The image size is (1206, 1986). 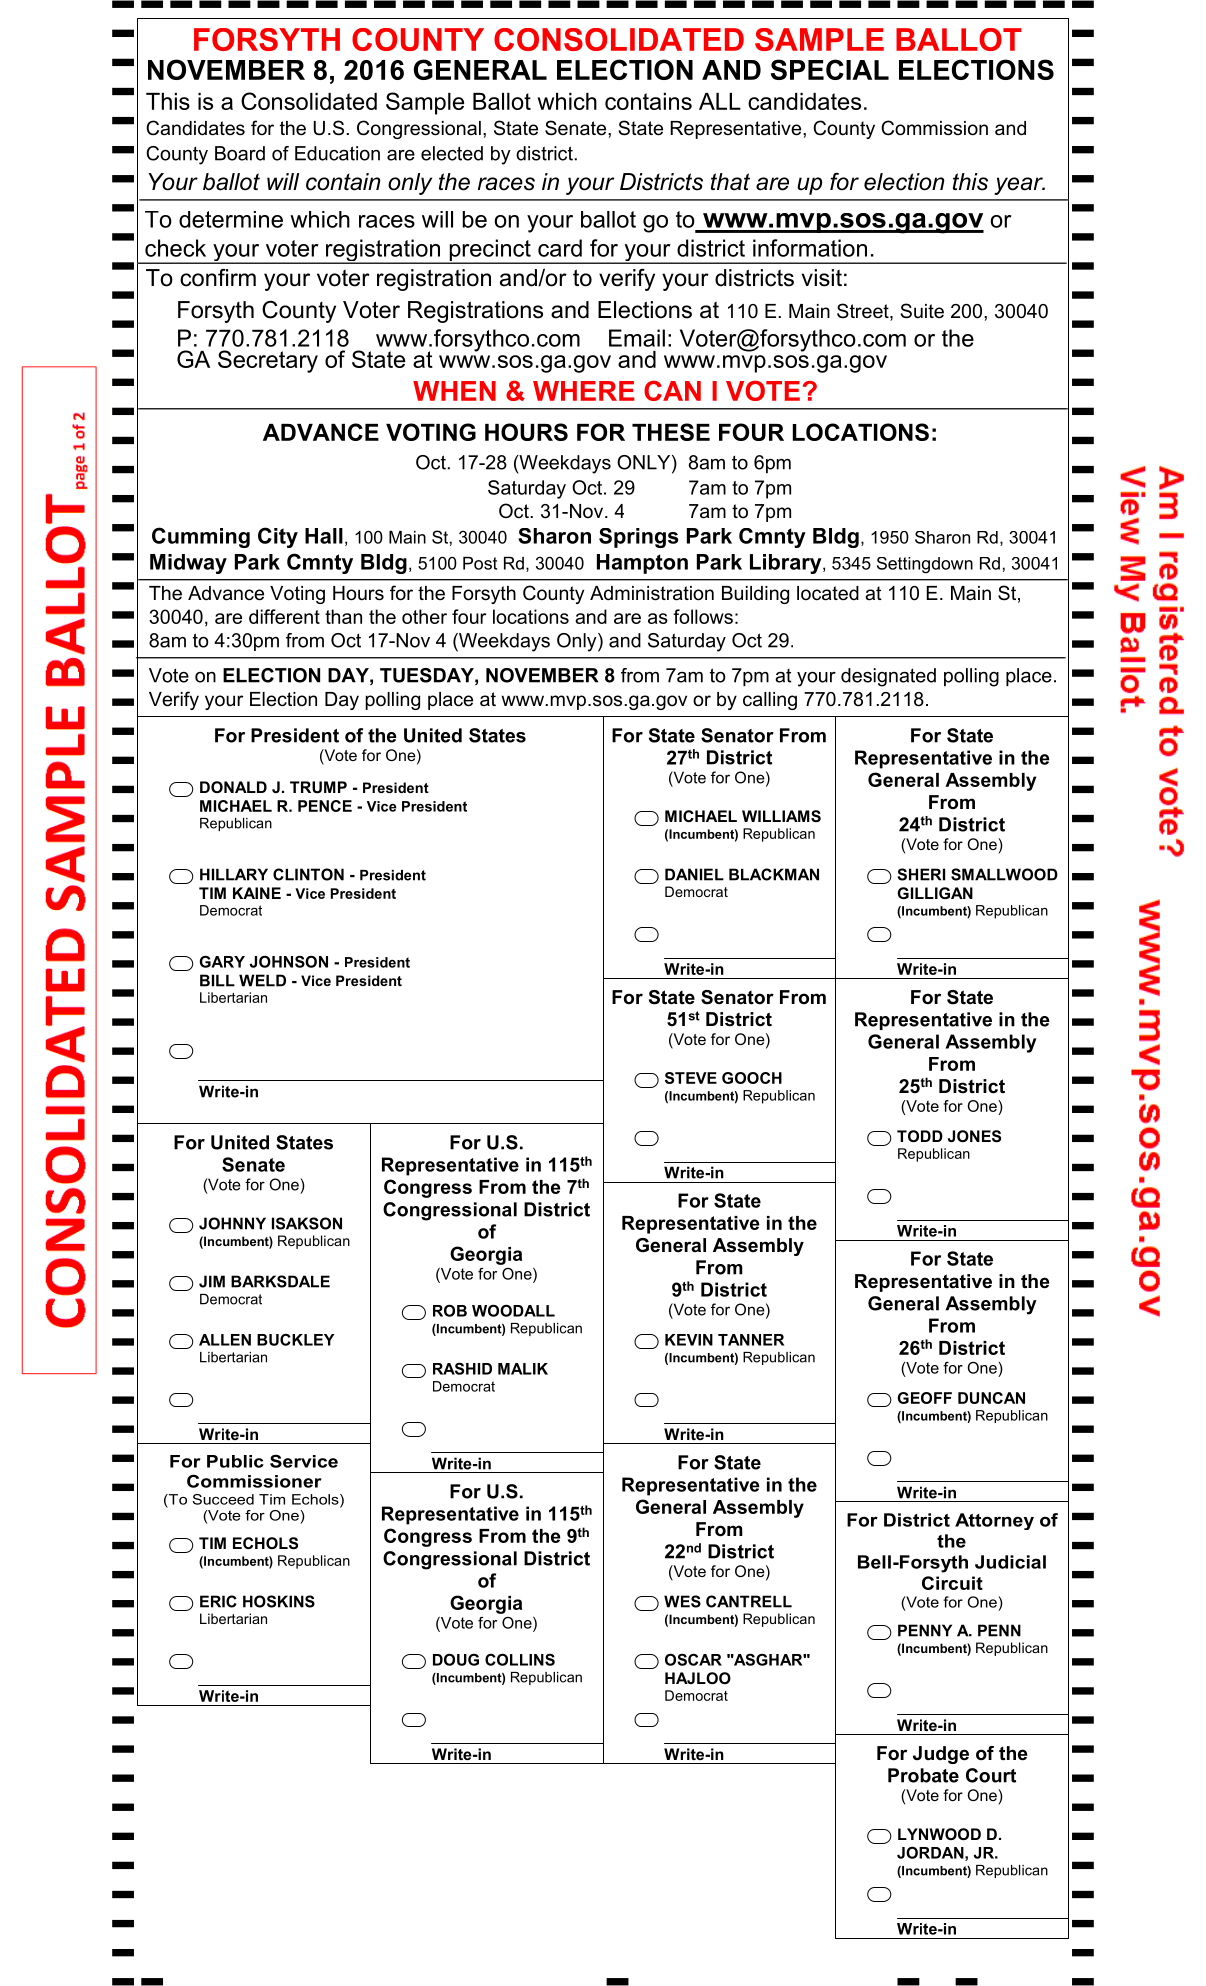 I want to click on Administration, so click(x=652, y=593).
